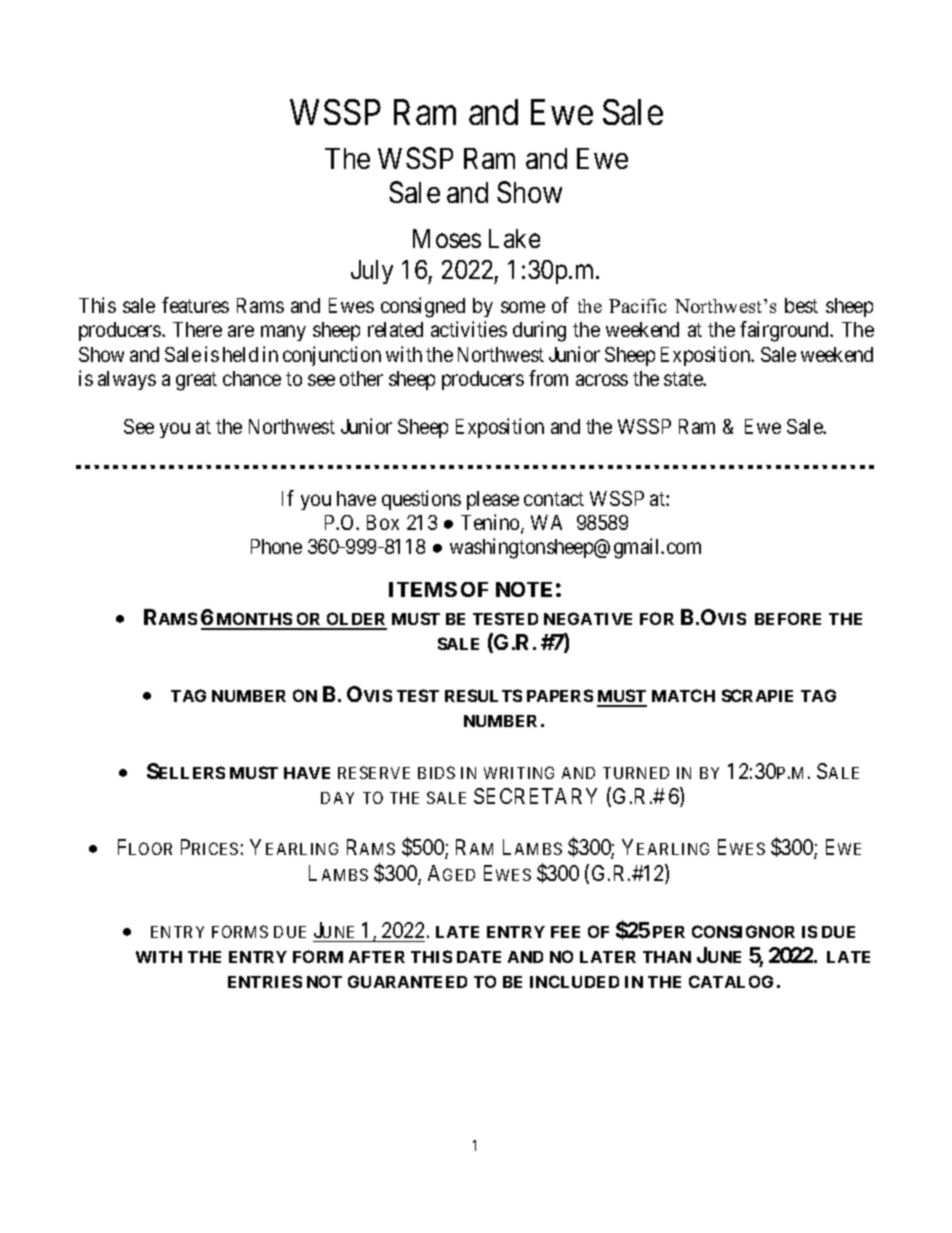 The width and height of the image is (952, 1233). Describe the element at coordinates (196, 381) in the image. I see `great` at that location.
